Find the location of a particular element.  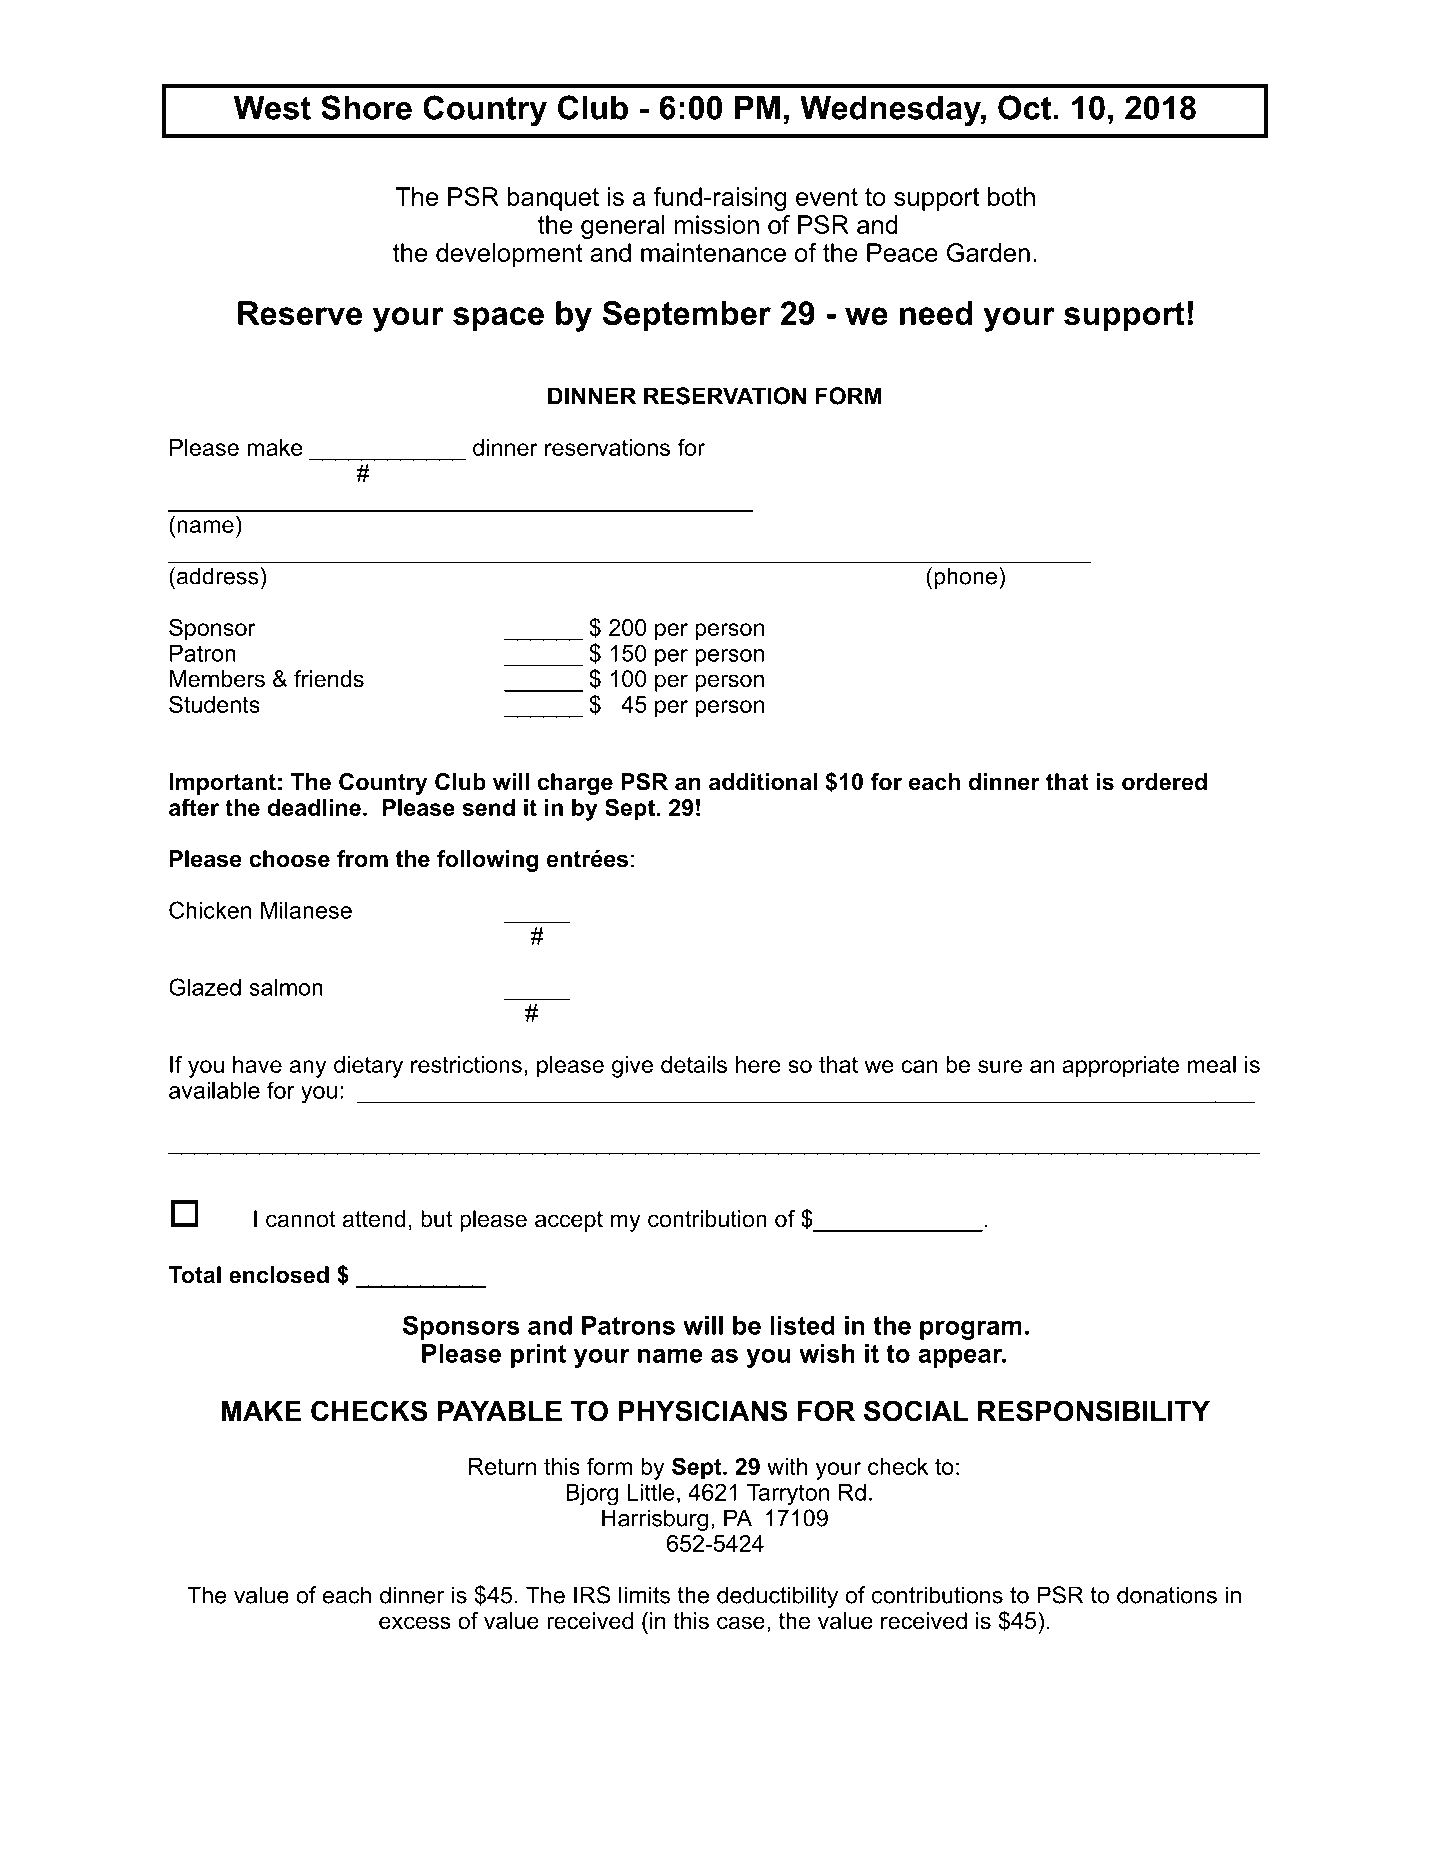

excess is located at coordinates (415, 1623).
